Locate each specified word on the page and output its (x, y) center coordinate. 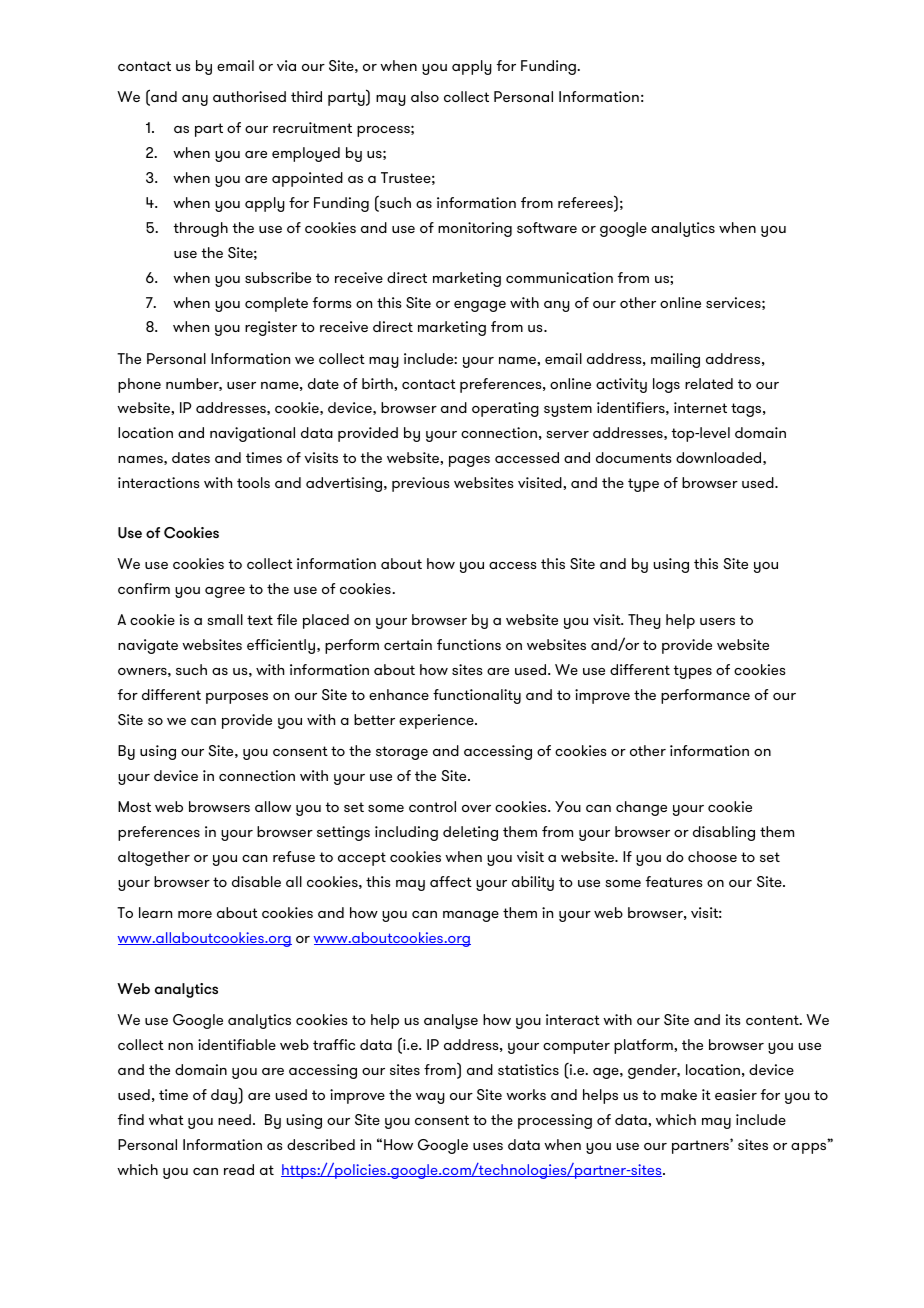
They (644, 621)
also (425, 96)
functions (469, 644)
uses (488, 1146)
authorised (249, 96)
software (547, 227)
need (234, 1119)
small (225, 619)
